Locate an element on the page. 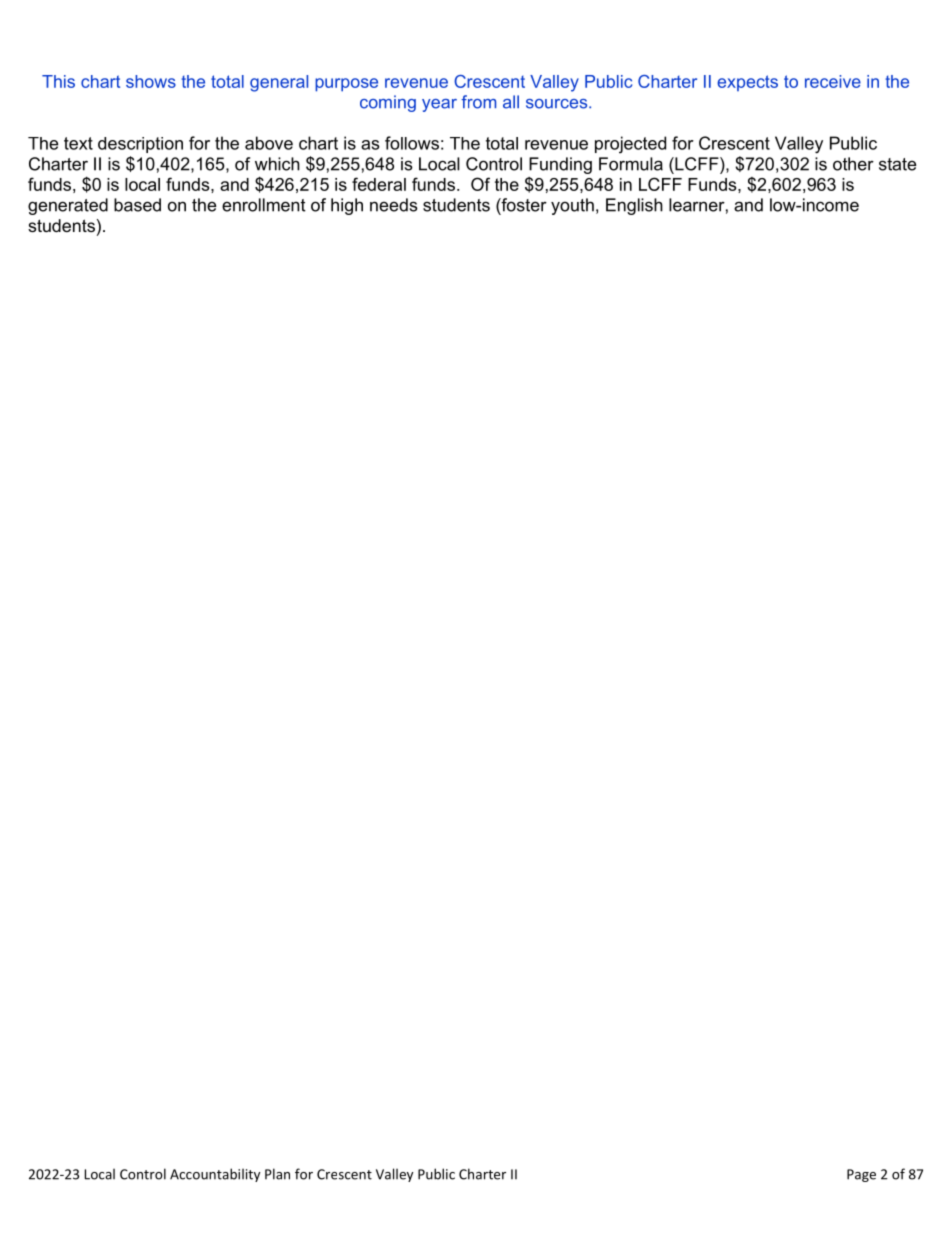 The height and width of the document is (1233, 952). Page is located at coordinates (861, 1175).
